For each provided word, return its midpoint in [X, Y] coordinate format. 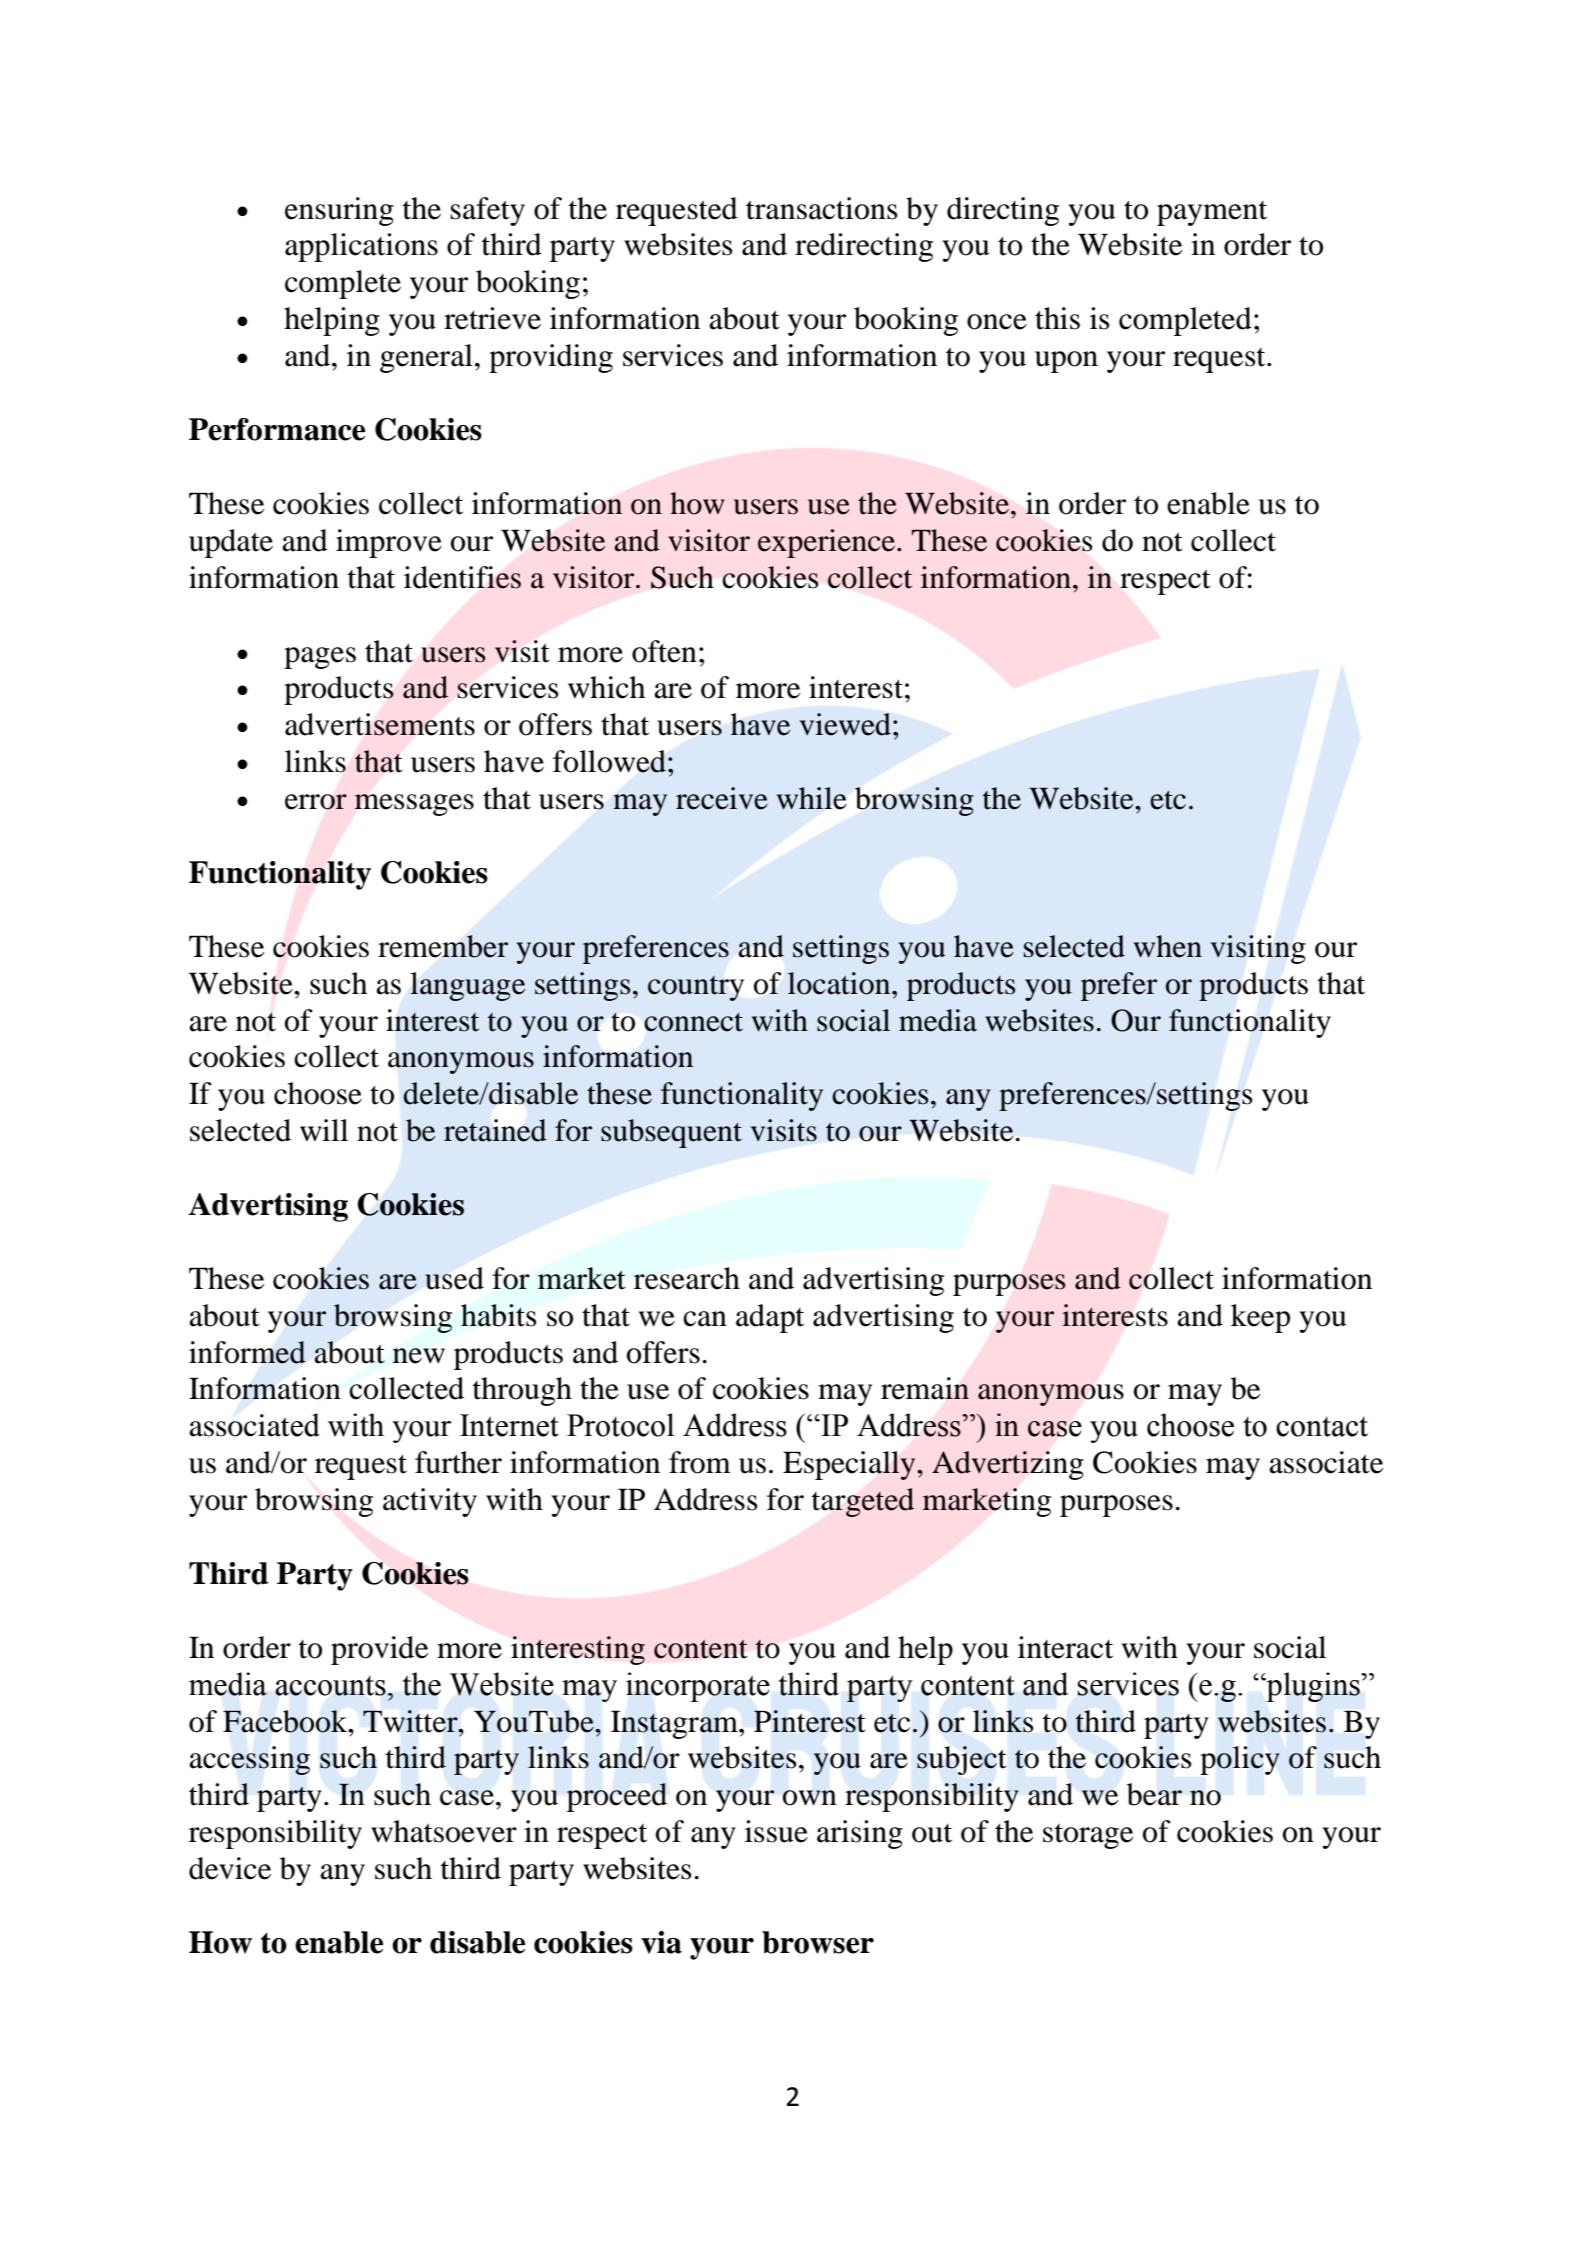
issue [776, 1831]
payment [1212, 213]
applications [361, 247]
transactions [822, 208]
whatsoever [444, 1831]
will [324, 1130]
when [1168, 946]
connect [693, 1022]
